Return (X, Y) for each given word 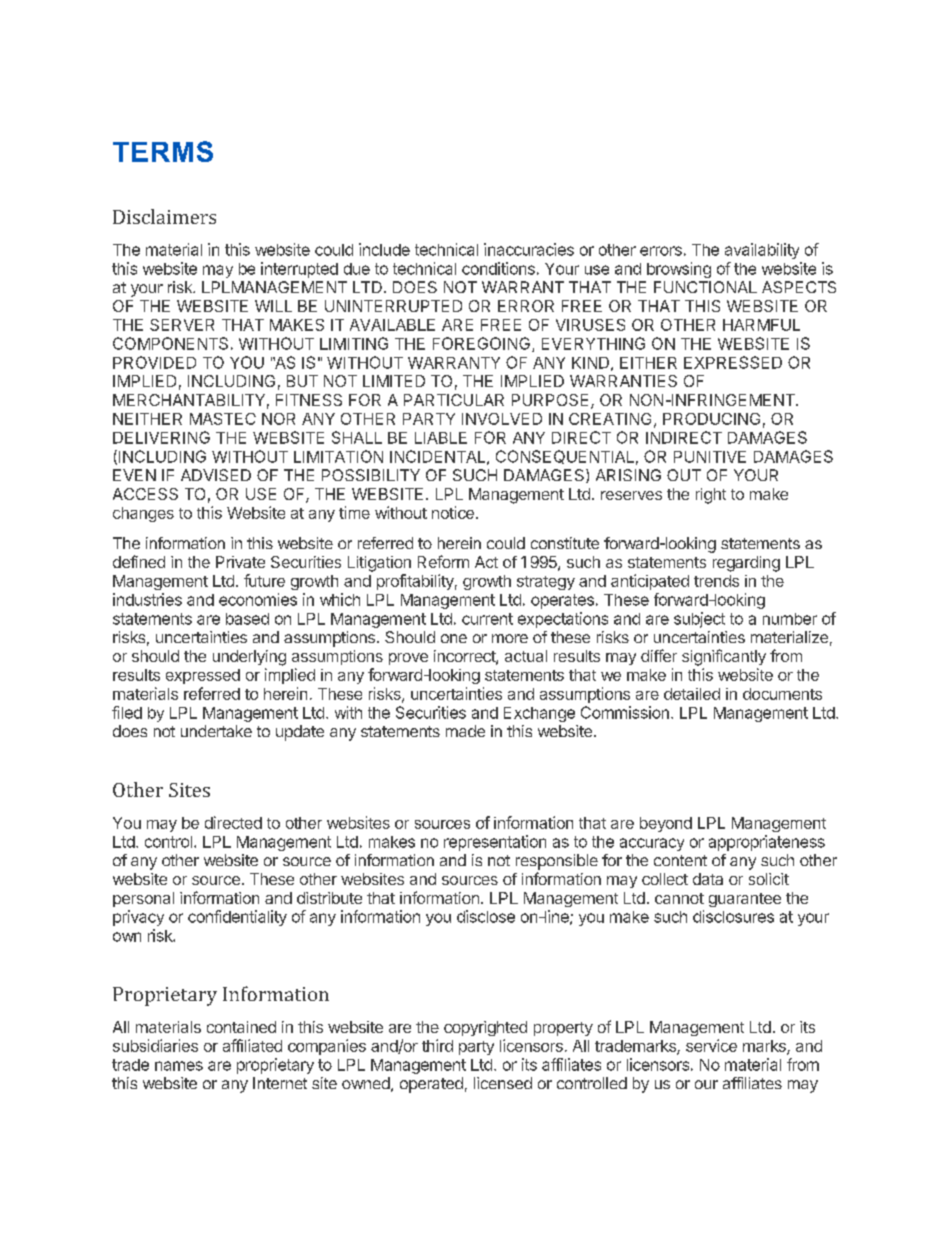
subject (699, 620)
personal (143, 899)
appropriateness (767, 843)
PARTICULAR (454, 400)
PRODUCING (711, 419)
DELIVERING (161, 437)
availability (762, 251)
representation (495, 843)
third (437, 1045)
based (247, 619)
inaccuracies (529, 249)
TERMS (163, 151)
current (487, 619)
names (179, 1066)
